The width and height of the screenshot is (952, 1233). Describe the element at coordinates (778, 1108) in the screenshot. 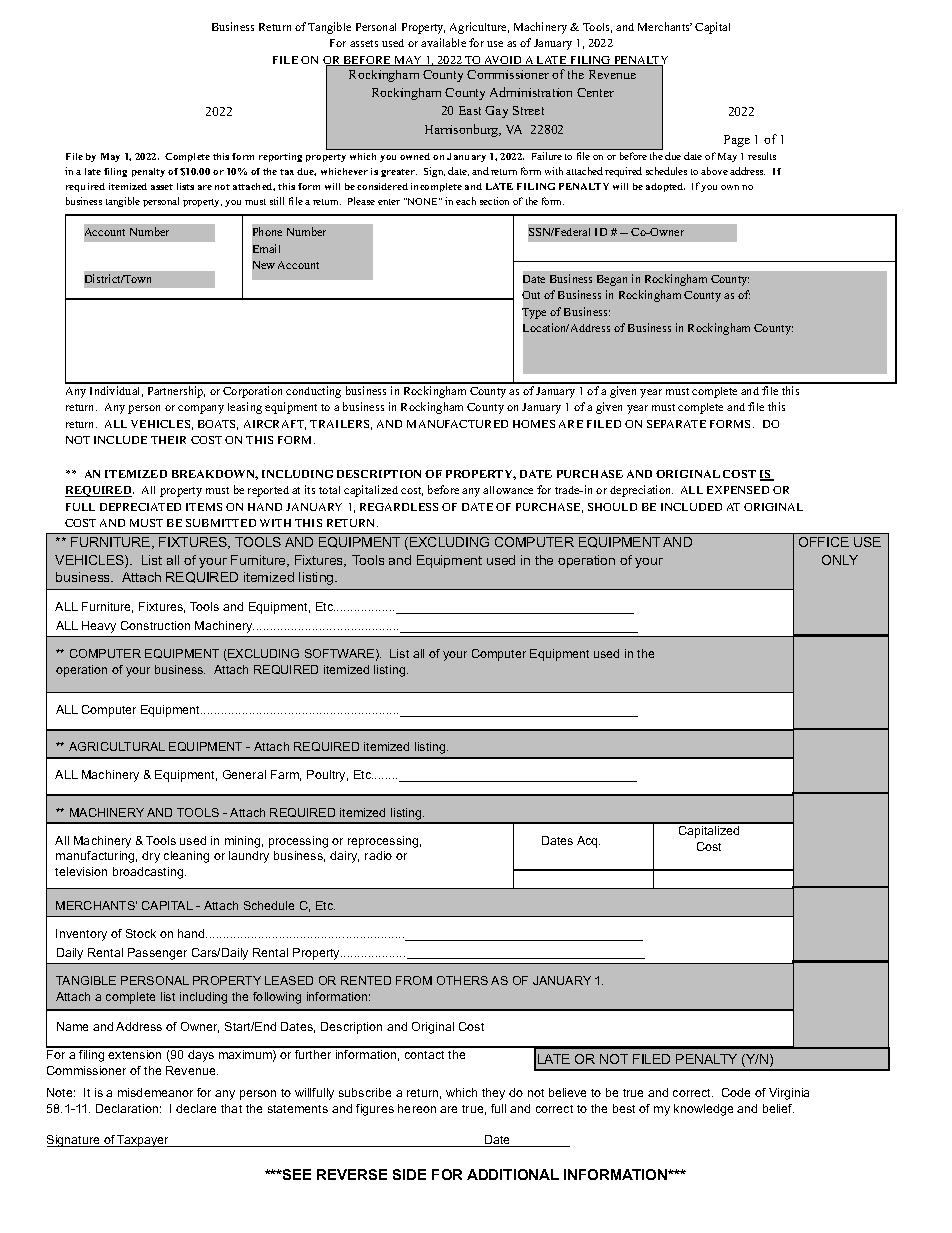

I see `belief` at that location.
